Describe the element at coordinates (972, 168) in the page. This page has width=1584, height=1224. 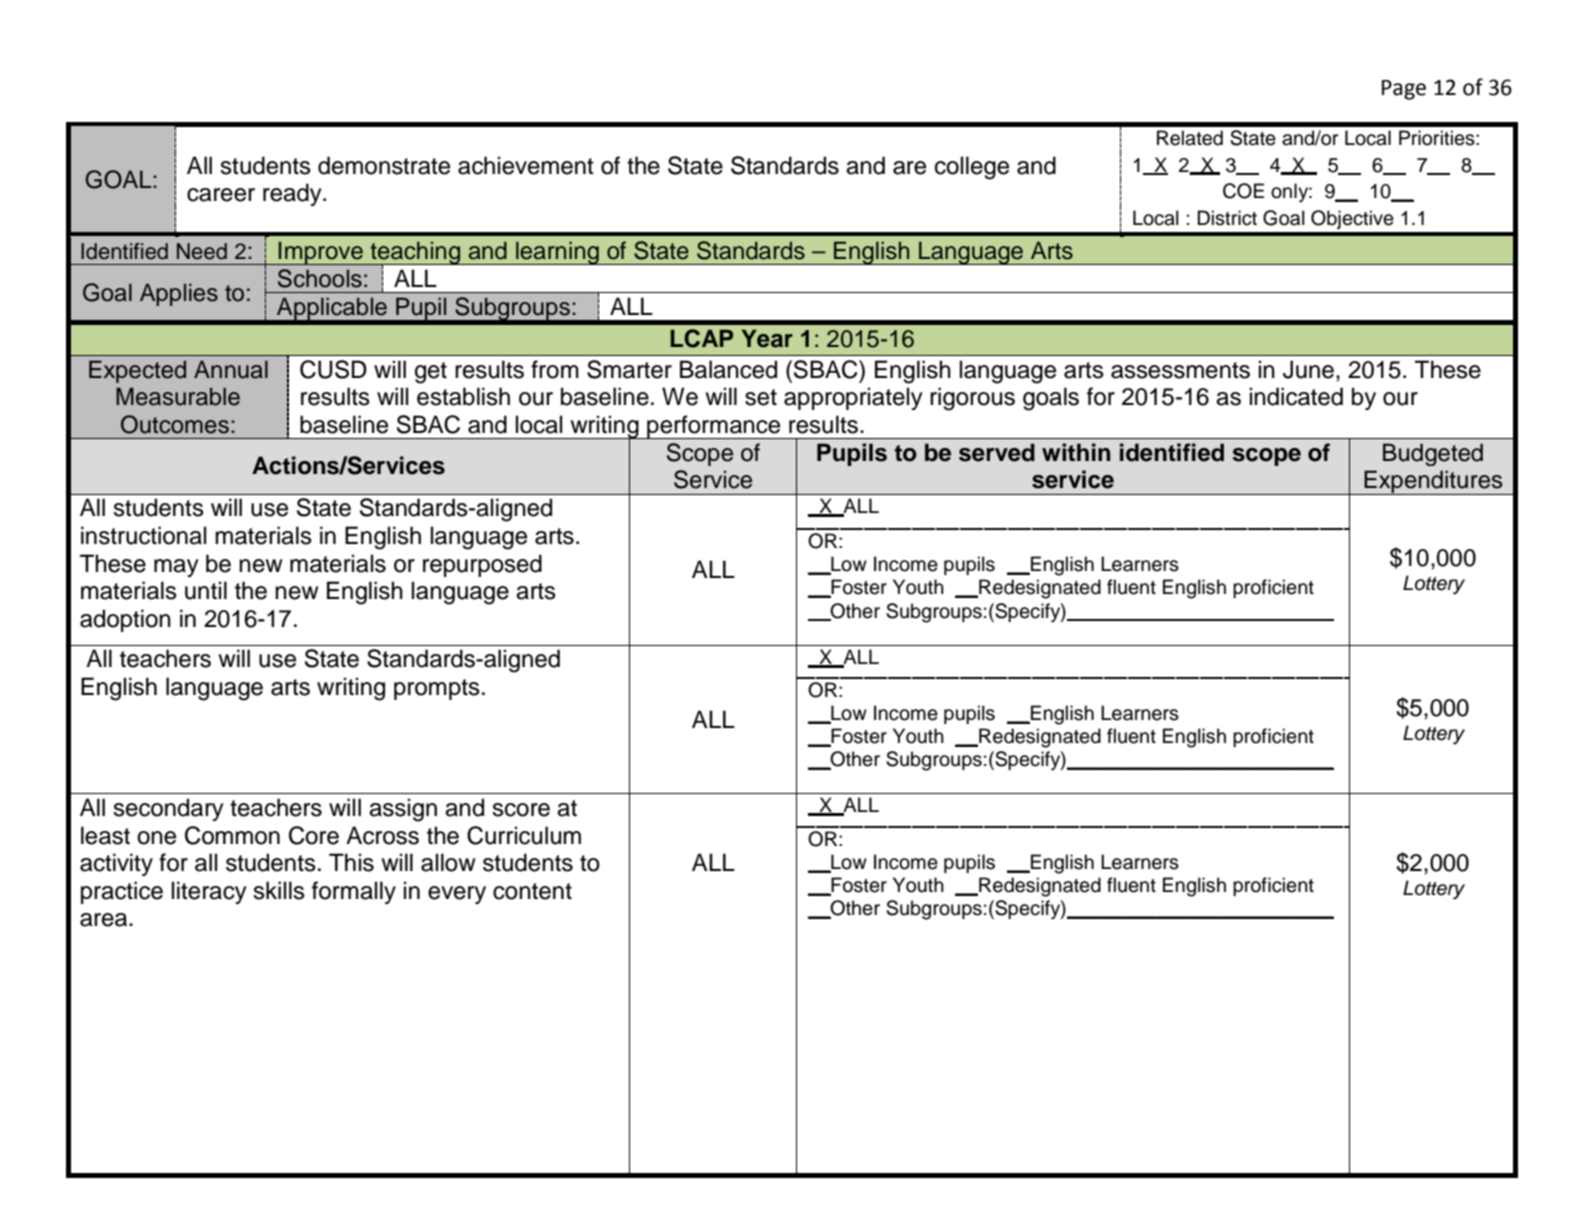
I see `college` at that location.
